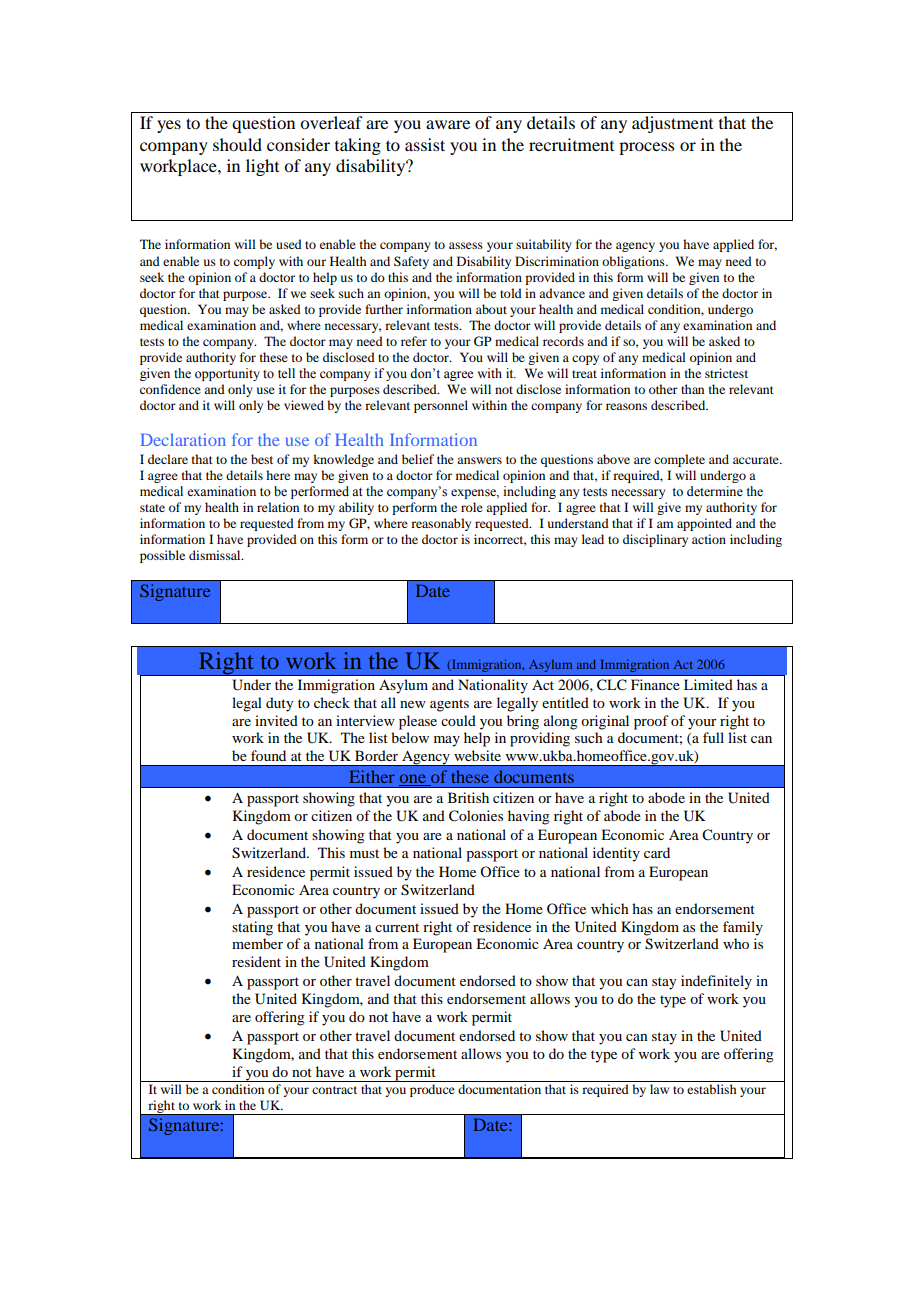 This screenshot has height=1308, width=924. I want to click on personnel, so click(441, 406).
